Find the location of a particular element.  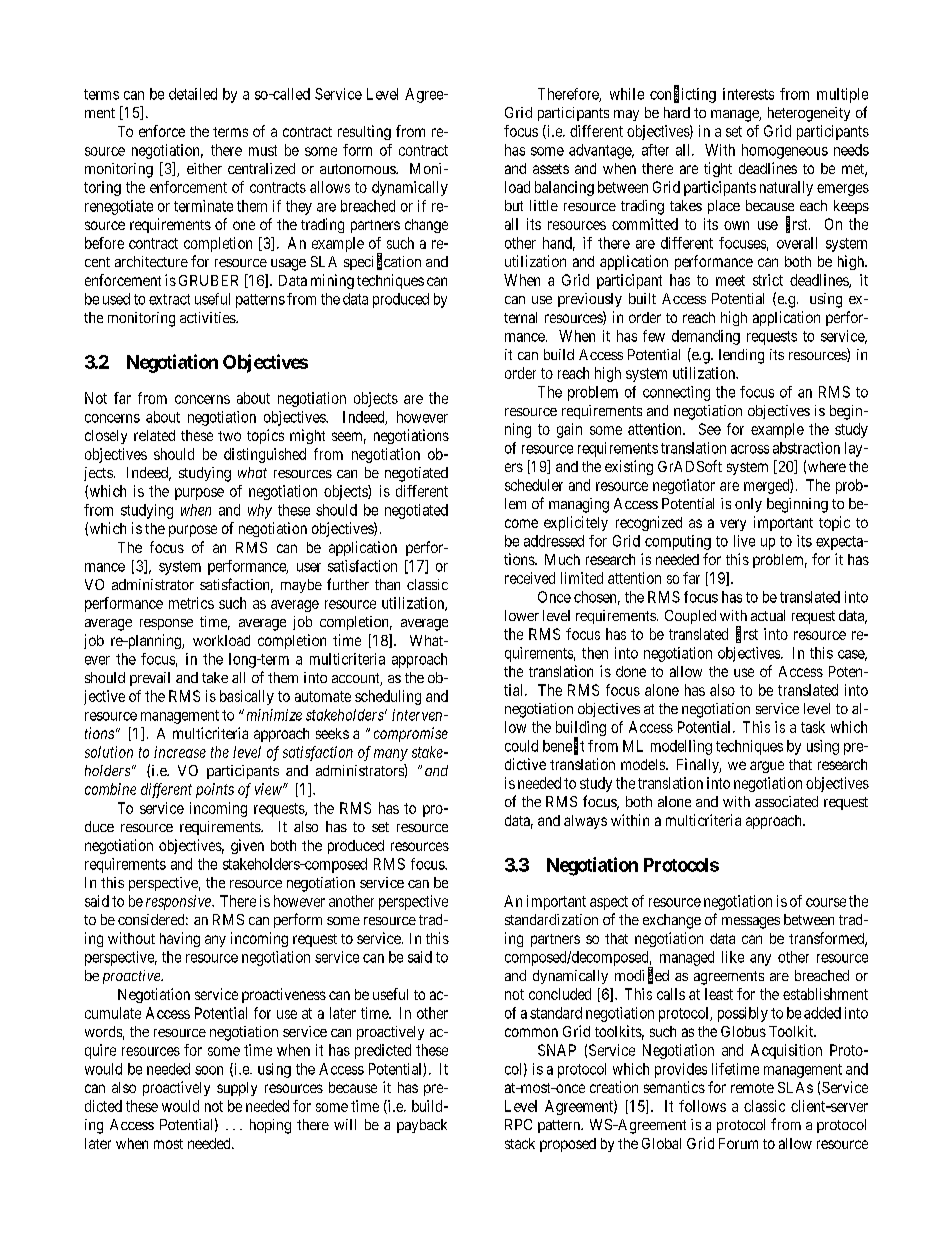

detailed is located at coordinates (193, 94).
